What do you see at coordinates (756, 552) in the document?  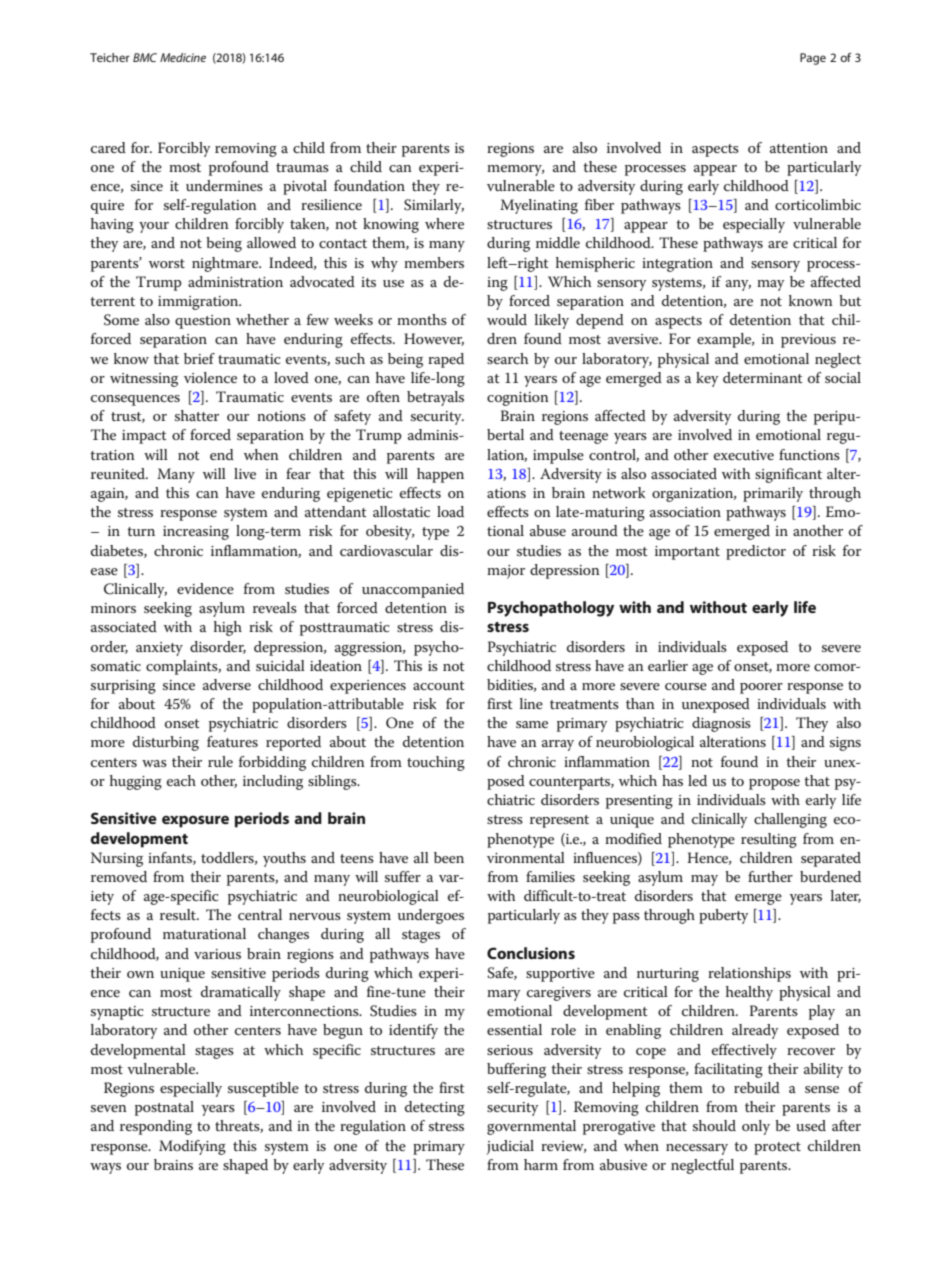 I see `predictor` at bounding box center [756, 552].
